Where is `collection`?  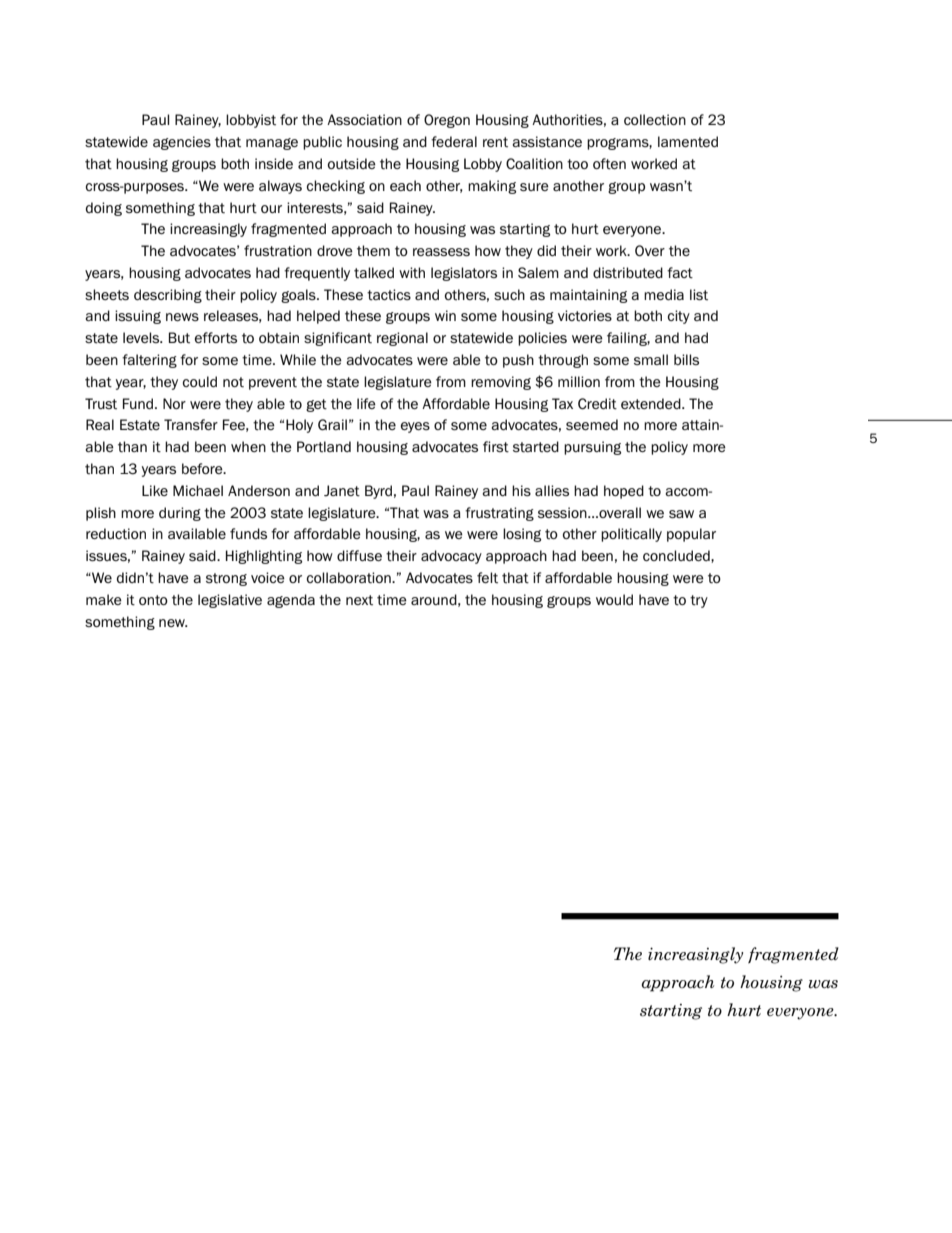 collection is located at coordinates (655, 119).
